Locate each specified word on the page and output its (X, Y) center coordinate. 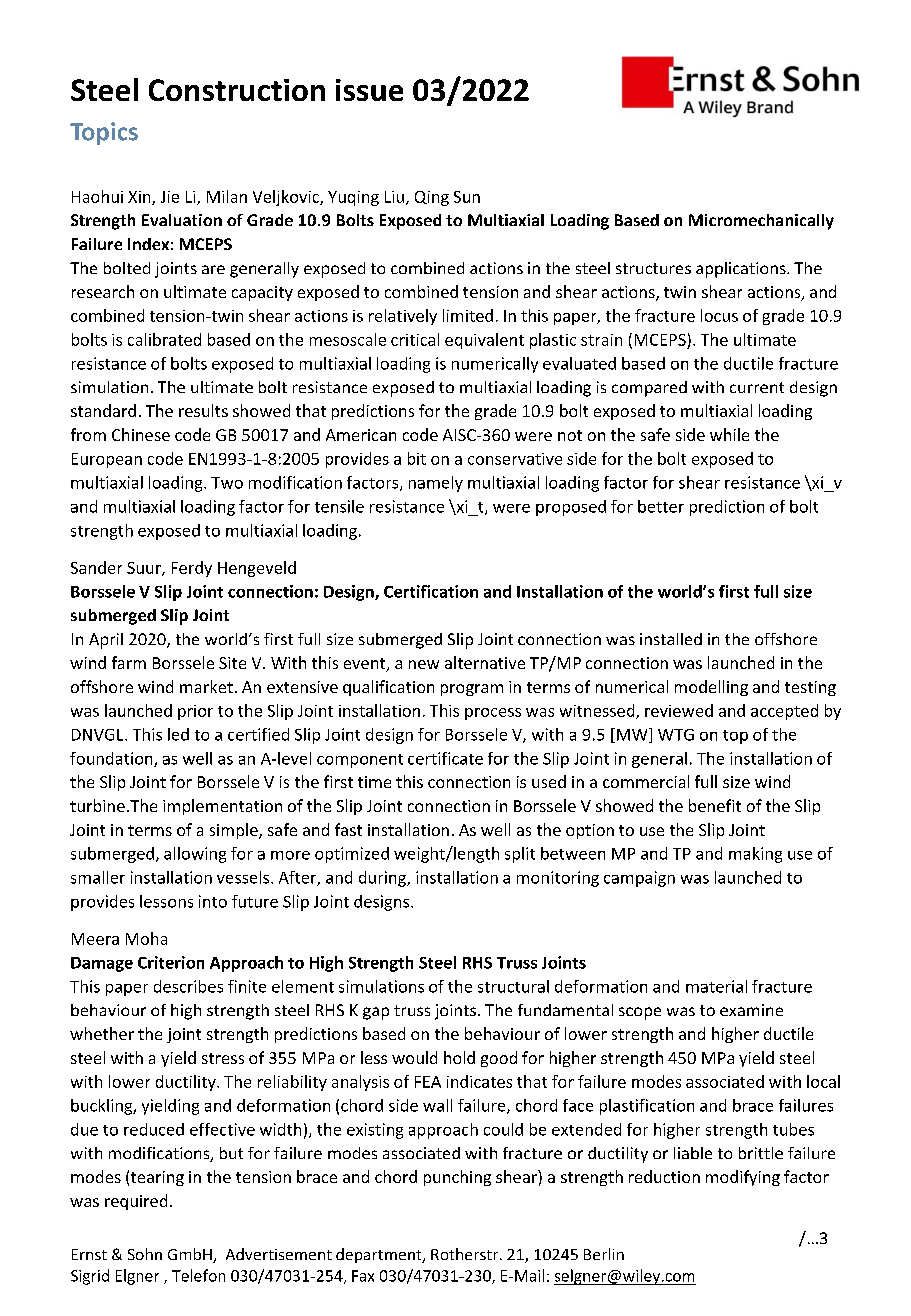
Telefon (198, 1275)
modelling (711, 688)
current (757, 387)
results (203, 410)
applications (742, 270)
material (716, 986)
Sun (467, 197)
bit (417, 458)
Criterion (171, 962)
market (206, 686)
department (380, 1255)
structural (513, 986)
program (472, 690)
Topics (104, 133)
